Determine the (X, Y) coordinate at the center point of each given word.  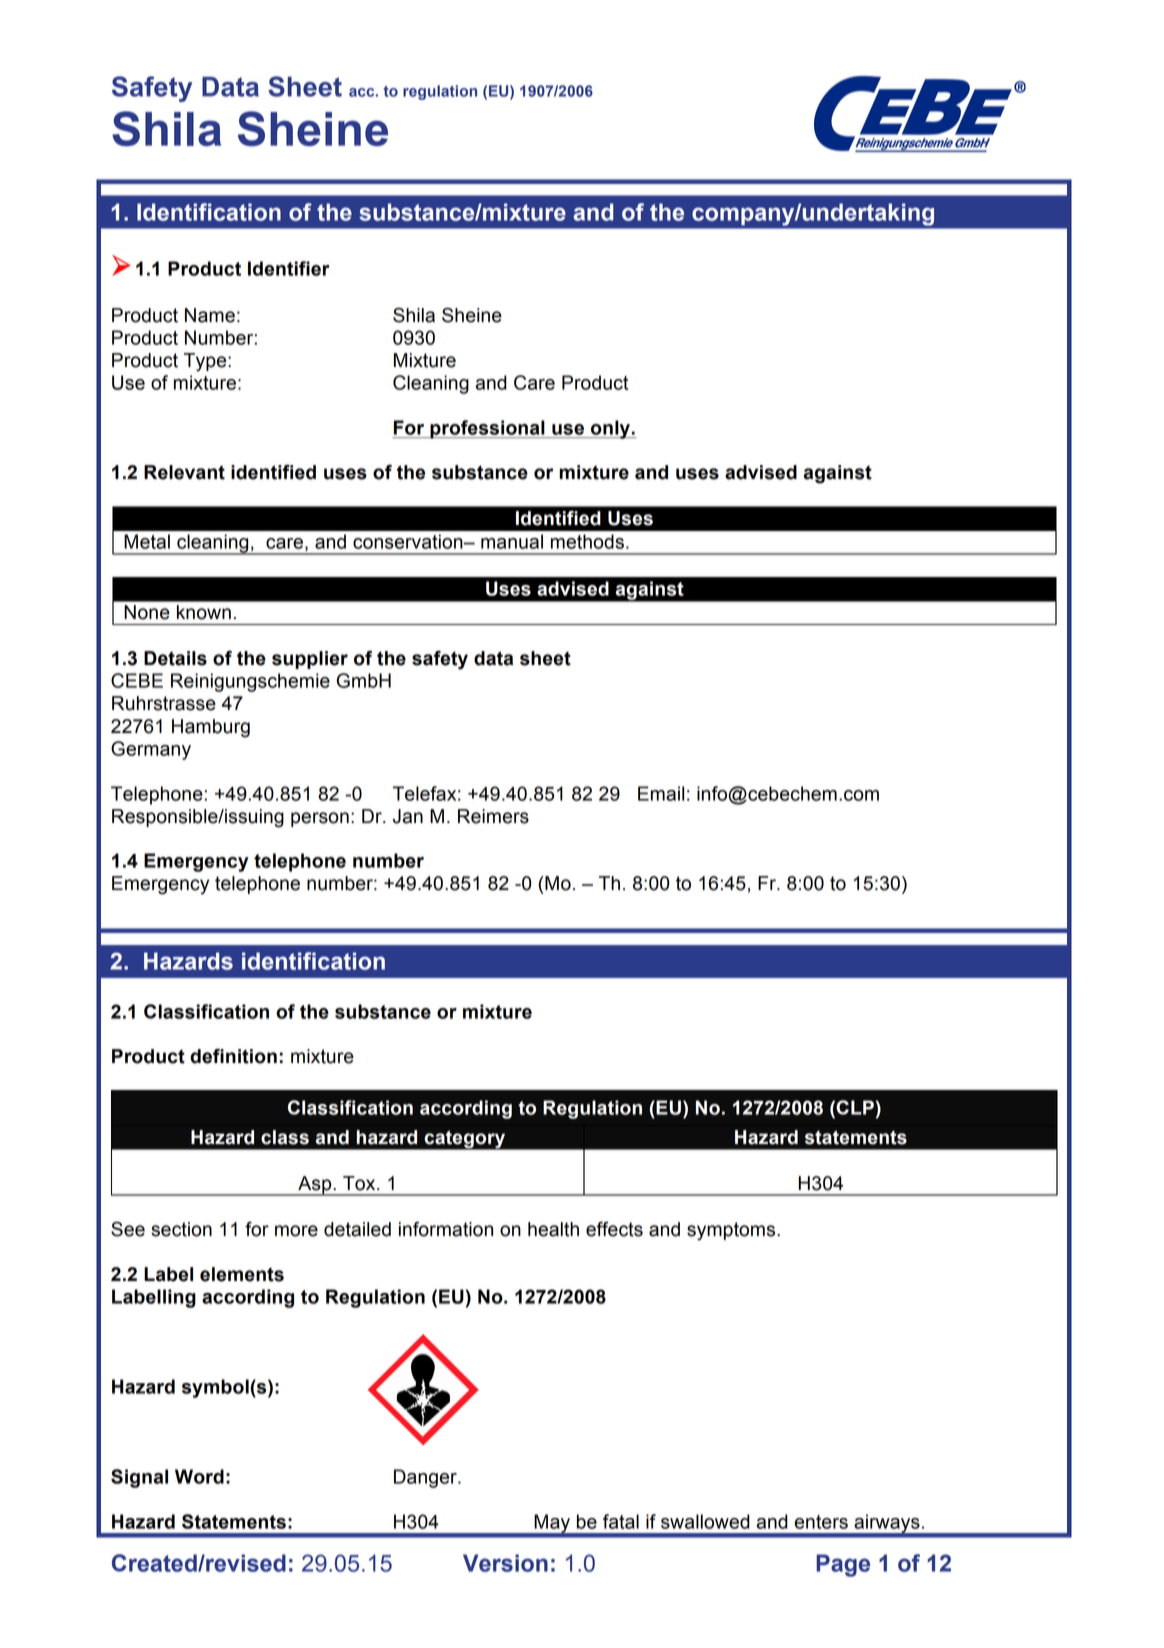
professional (487, 429)
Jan (408, 816)
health (553, 1229)
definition (233, 1056)
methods (587, 541)
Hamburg (211, 728)
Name (210, 315)
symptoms (732, 1231)
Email (661, 793)
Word (199, 1476)
